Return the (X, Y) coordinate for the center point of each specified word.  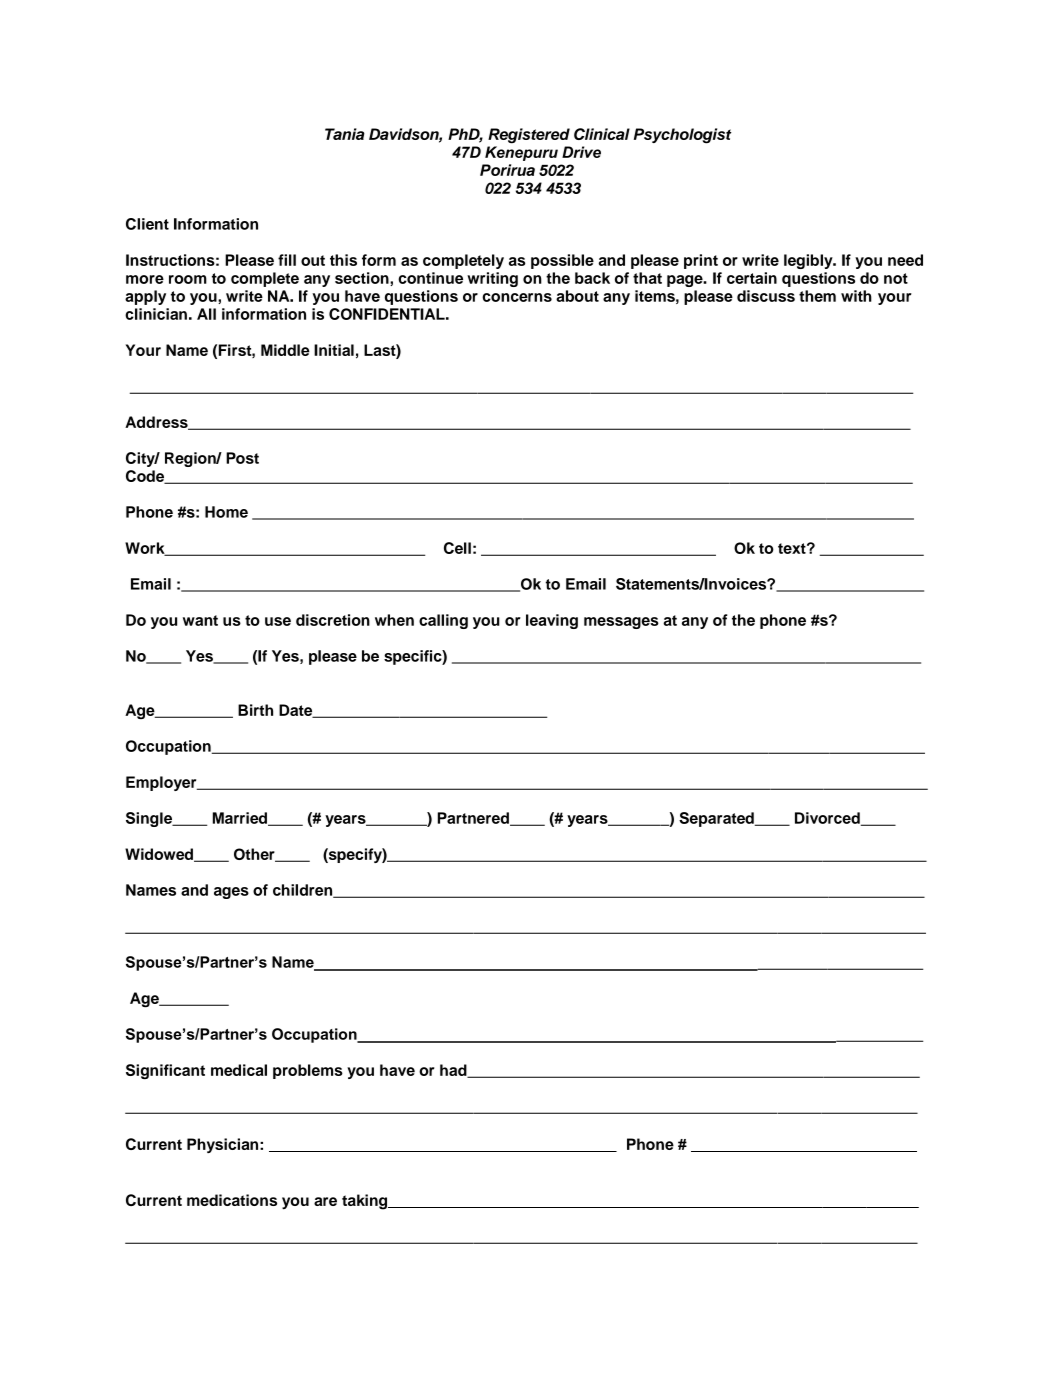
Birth (255, 710)
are (325, 1201)
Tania (345, 134)
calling (443, 621)
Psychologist (683, 136)
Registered (529, 136)
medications (232, 1200)
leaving (552, 621)
